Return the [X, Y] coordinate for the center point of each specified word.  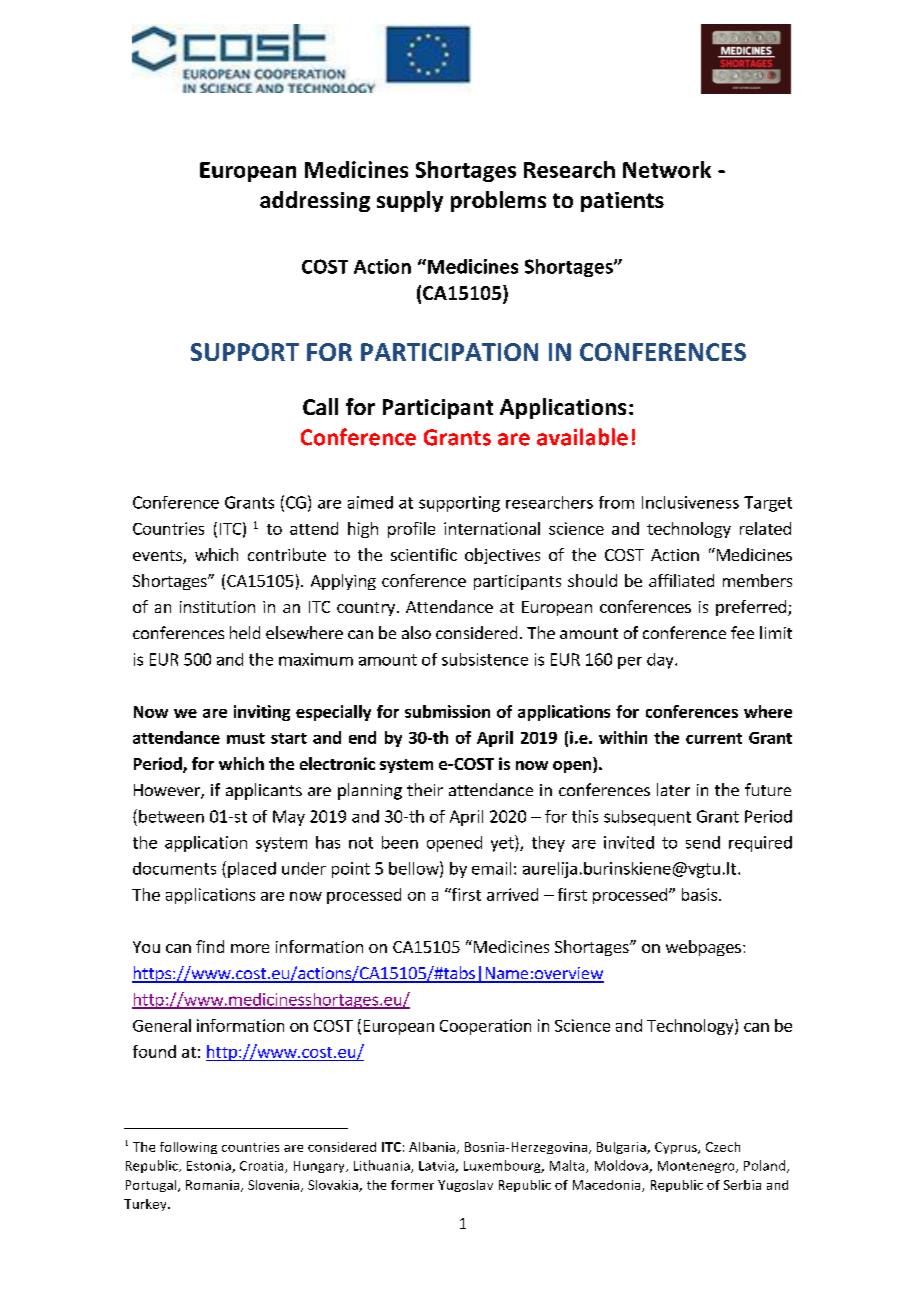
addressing [315, 201]
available [582, 437]
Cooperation [485, 1027]
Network [667, 169]
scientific [424, 554]
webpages [703, 948]
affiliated [681, 580]
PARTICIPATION [449, 352]
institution [217, 607]
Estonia [210, 1167]
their [425, 789]
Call [320, 406]
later [673, 789]
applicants [264, 791]
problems [498, 201]
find [210, 946]
